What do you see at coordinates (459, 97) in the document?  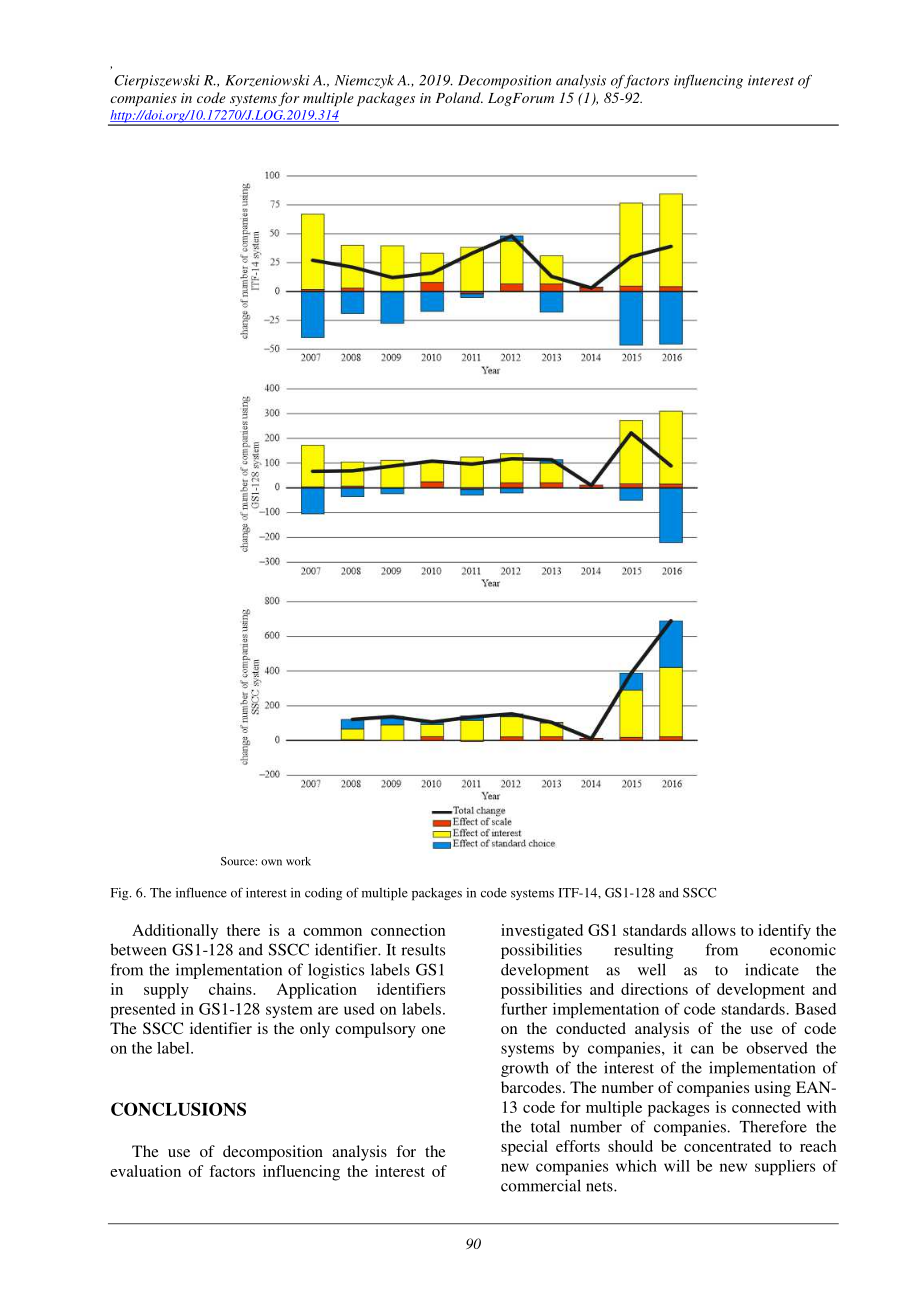 I see `Poland` at bounding box center [459, 97].
